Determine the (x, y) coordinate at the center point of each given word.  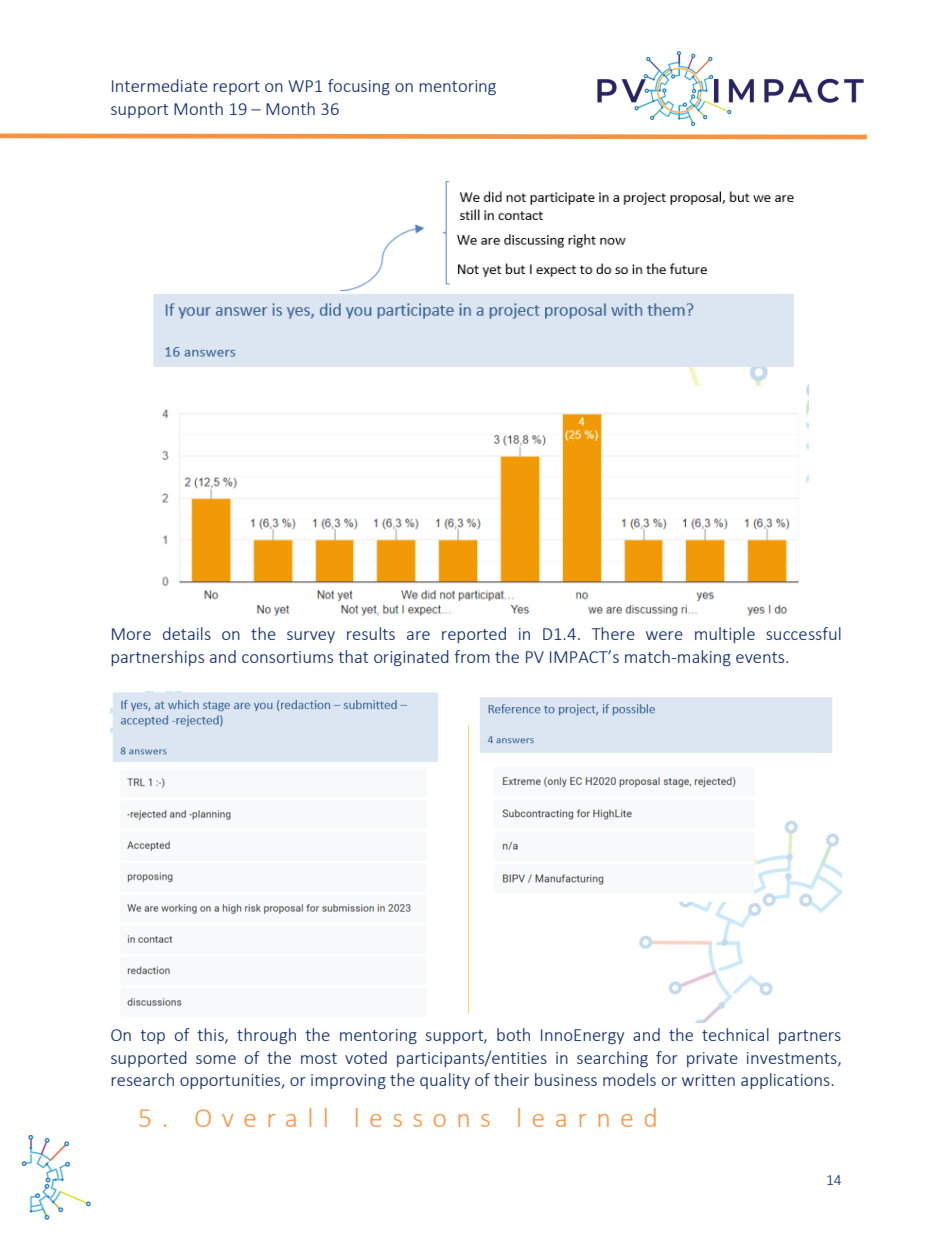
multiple (725, 635)
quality (445, 1081)
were (664, 635)
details (187, 633)
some (216, 1059)
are (418, 635)
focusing (359, 87)
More (131, 634)
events (761, 657)
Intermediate (160, 85)
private (712, 1059)
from (472, 656)
